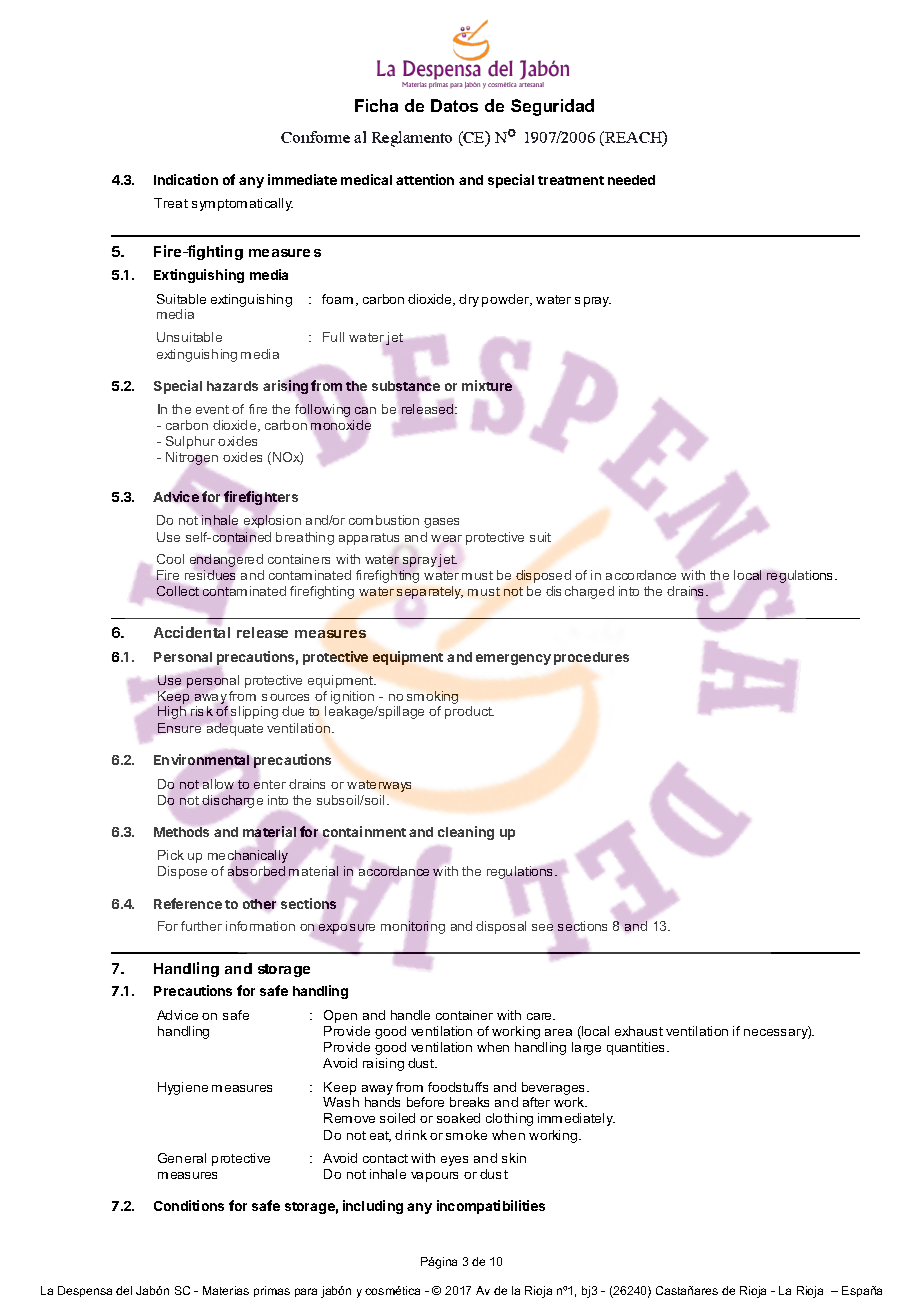 The width and height of the page is (924, 1308). What do you see at coordinates (188, 903) in the page?
I see `Reference` at bounding box center [188, 903].
